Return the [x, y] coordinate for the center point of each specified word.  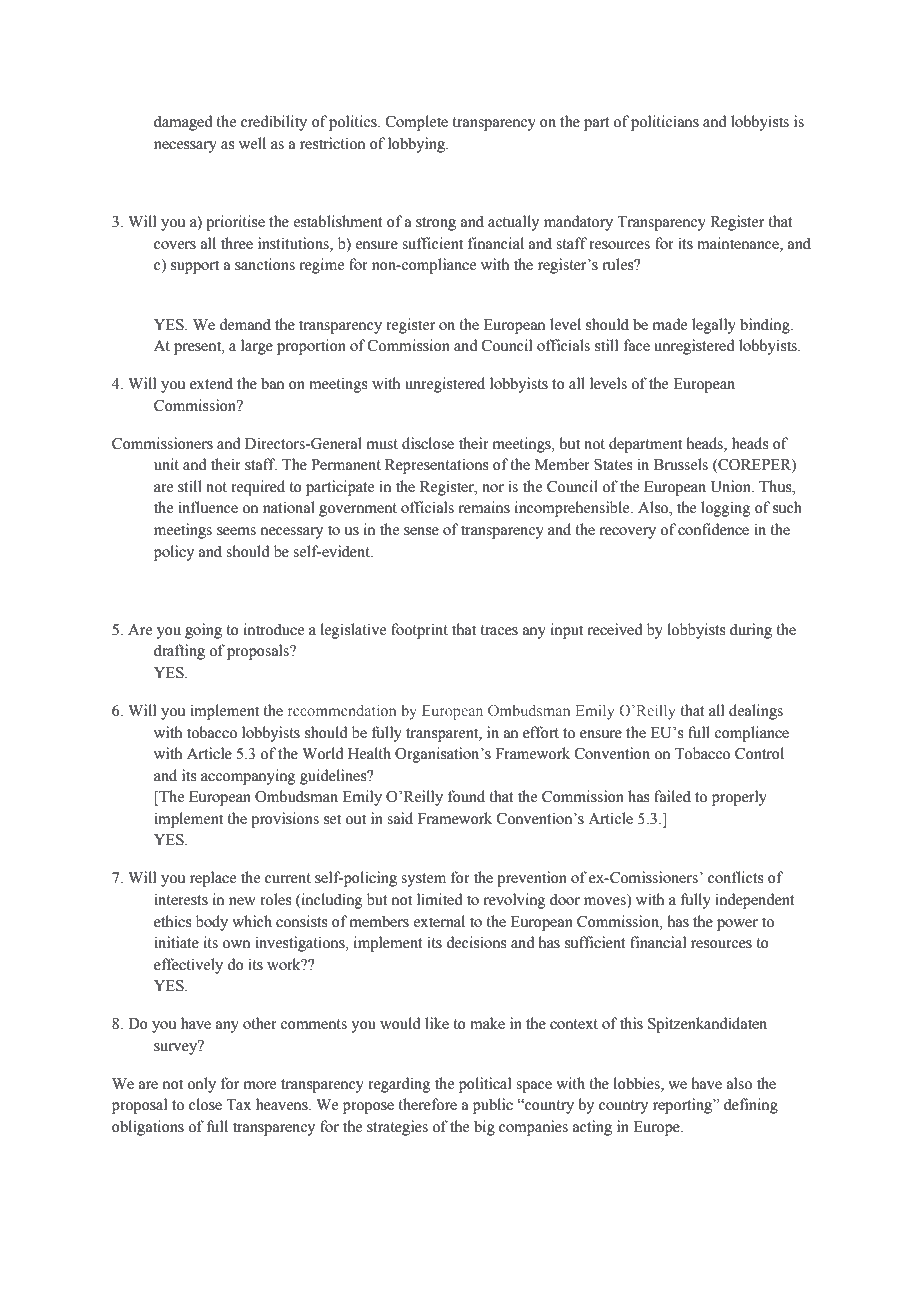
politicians [665, 123]
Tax [238, 1105]
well [252, 143]
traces [499, 630]
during [751, 631]
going [203, 631]
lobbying [418, 145]
